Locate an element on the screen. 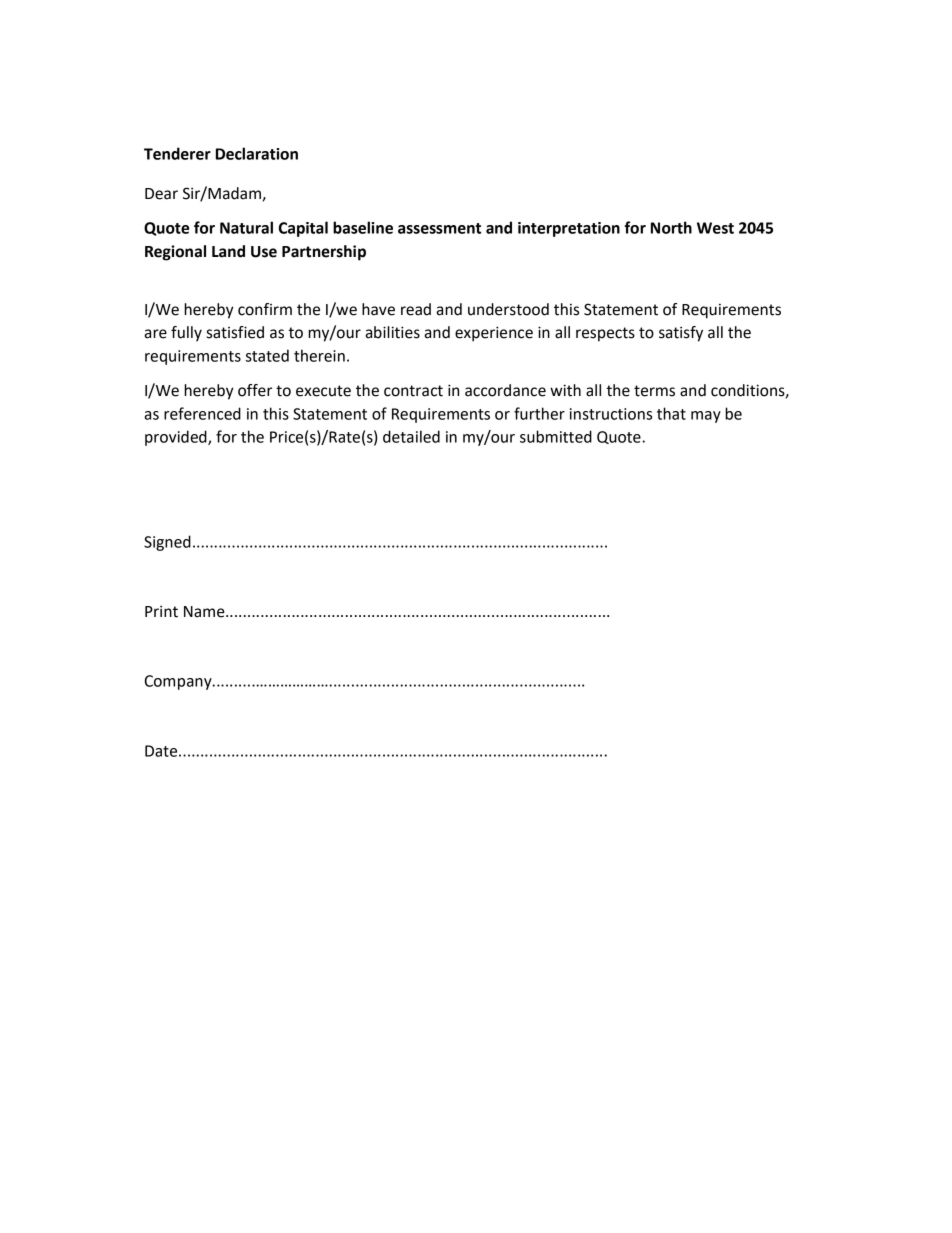 Image resolution: width=952 pixels, height=1233 pixels. detailed is located at coordinates (411, 436).
